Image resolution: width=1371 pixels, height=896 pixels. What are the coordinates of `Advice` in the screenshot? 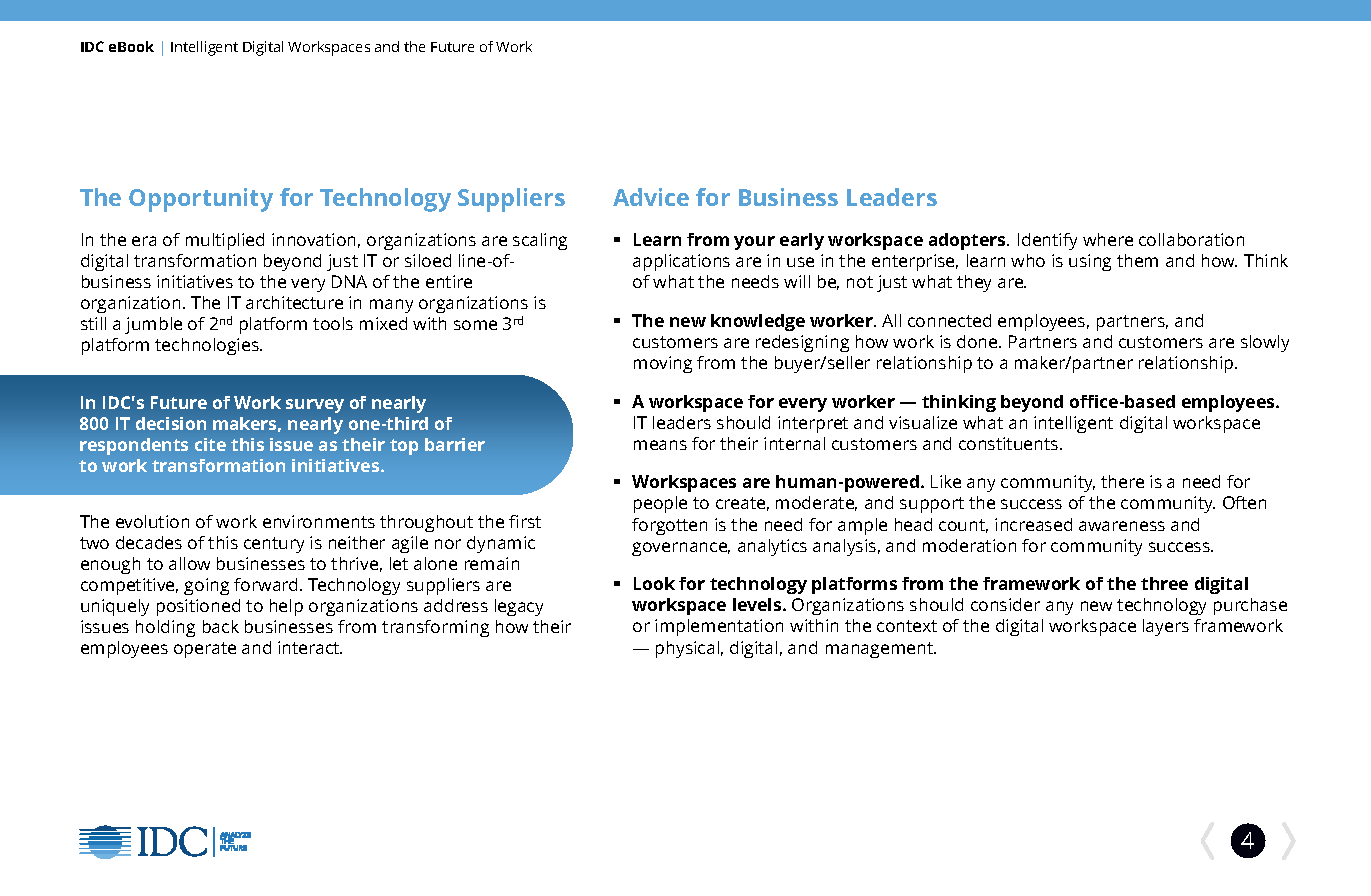 It's located at (651, 197).
